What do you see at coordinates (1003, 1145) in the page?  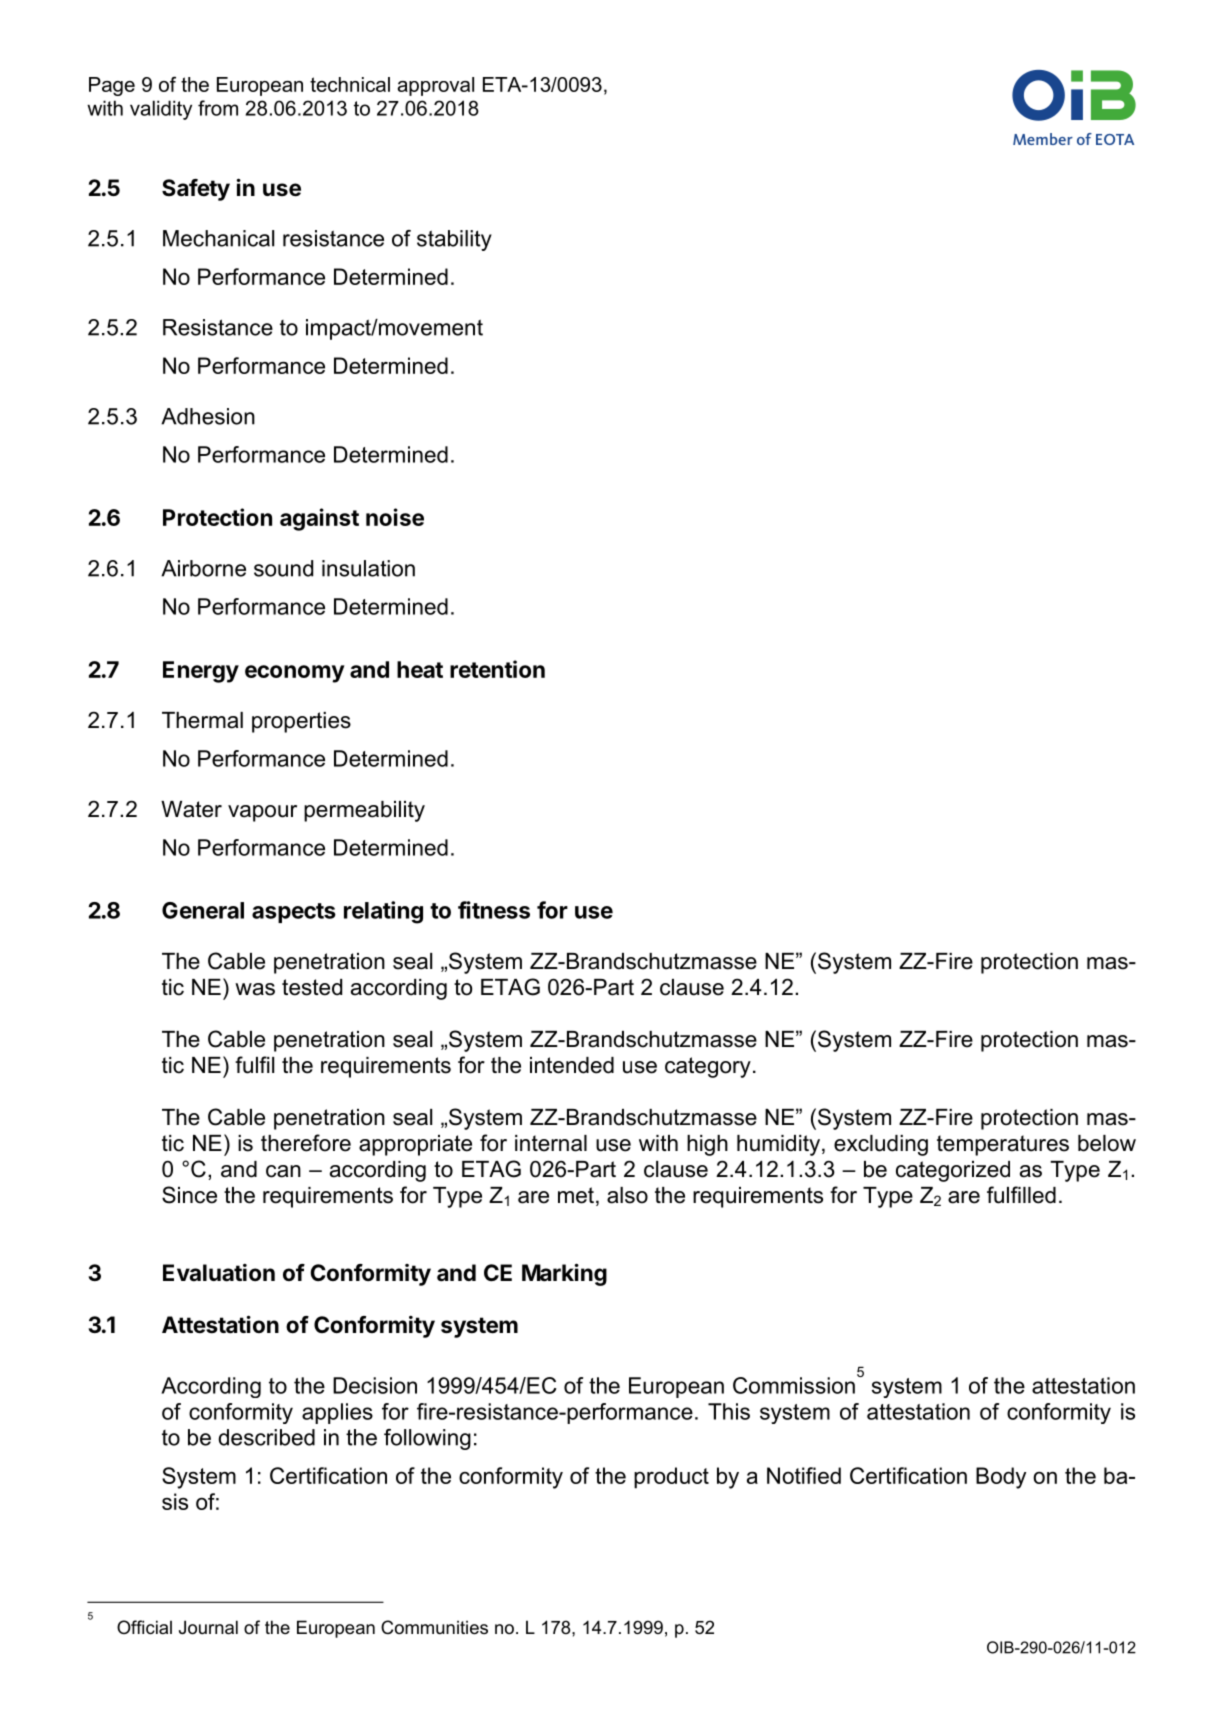 I see `temperatures` at bounding box center [1003, 1145].
